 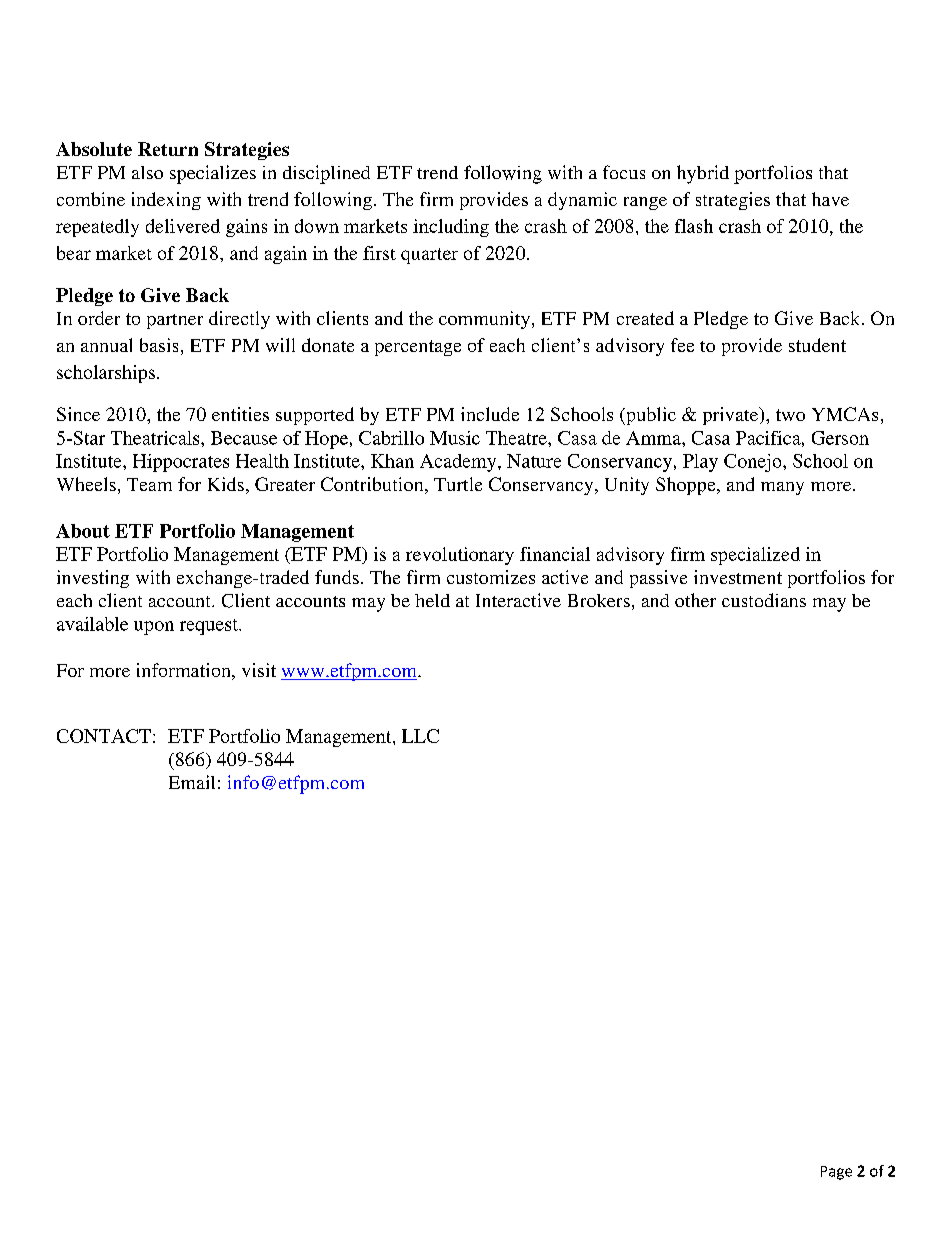 I want to click on including, so click(x=451, y=228).
